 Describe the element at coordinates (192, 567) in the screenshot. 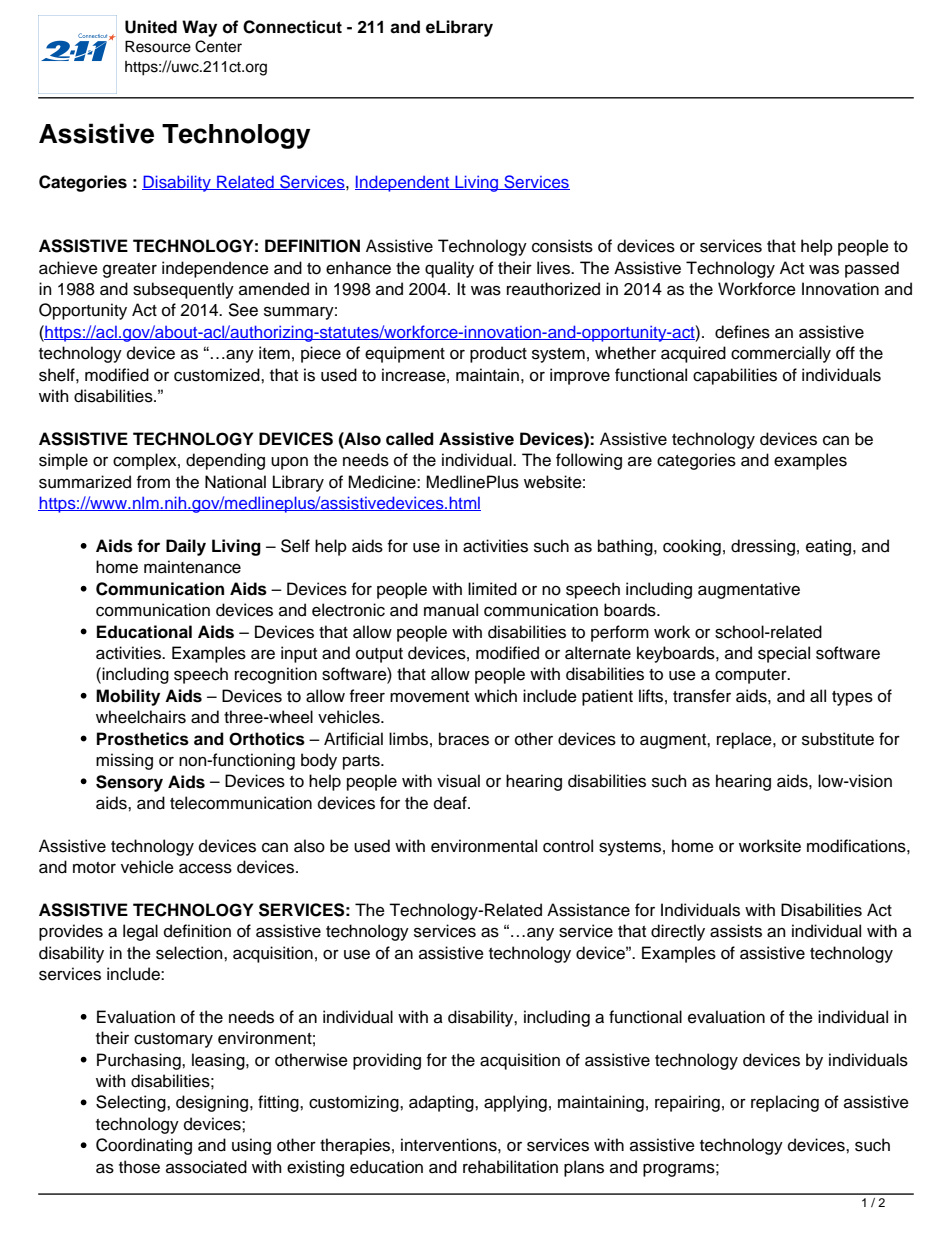

I see `maintenance` at that location.
